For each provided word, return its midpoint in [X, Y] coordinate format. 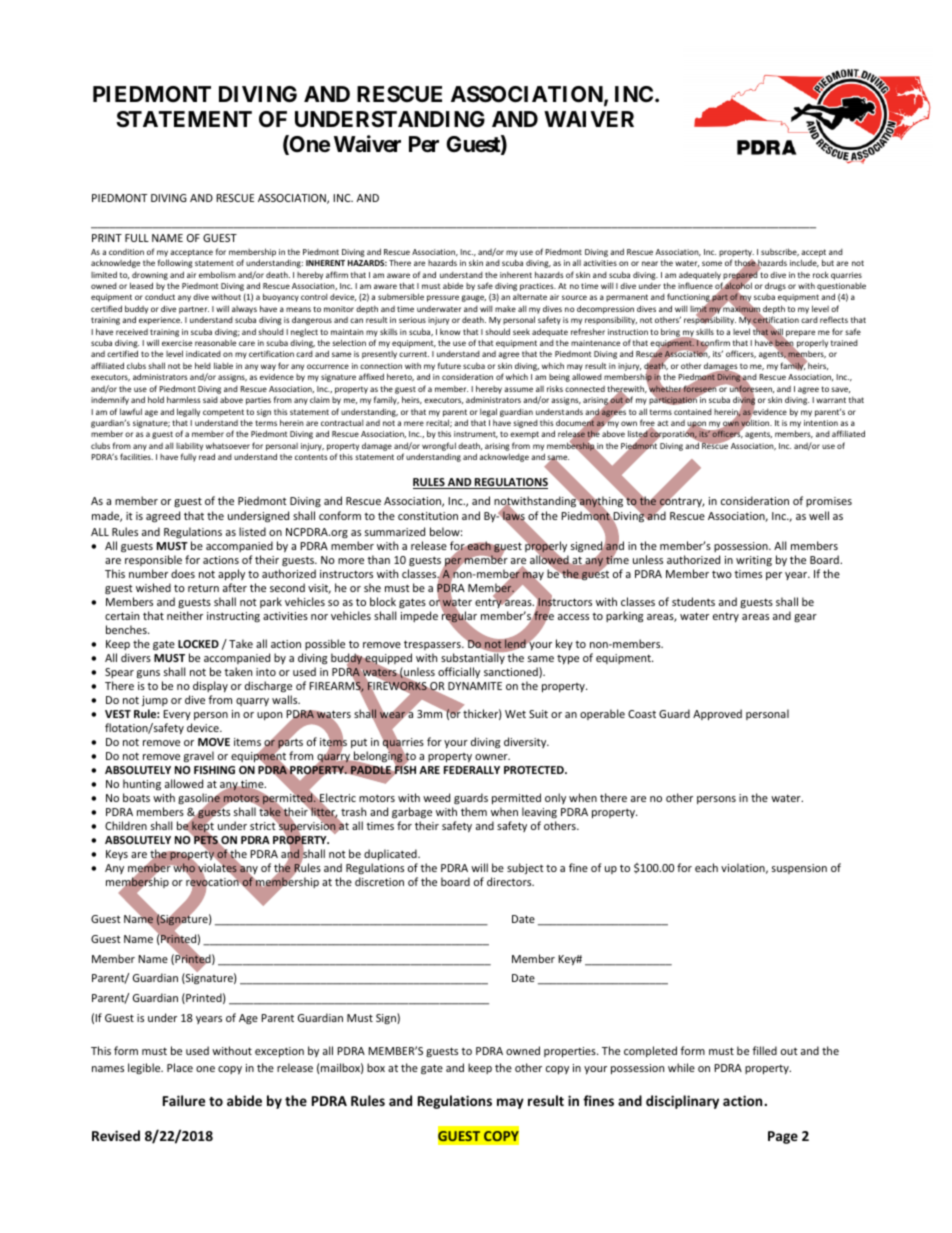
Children [126, 825]
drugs [775, 286]
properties [571, 1052]
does [183, 573]
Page [783, 1137]
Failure [184, 1100]
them [474, 811]
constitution [428, 516]
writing [754, 561]
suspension [799, 869]
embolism [217, 274]
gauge [473, 298]
